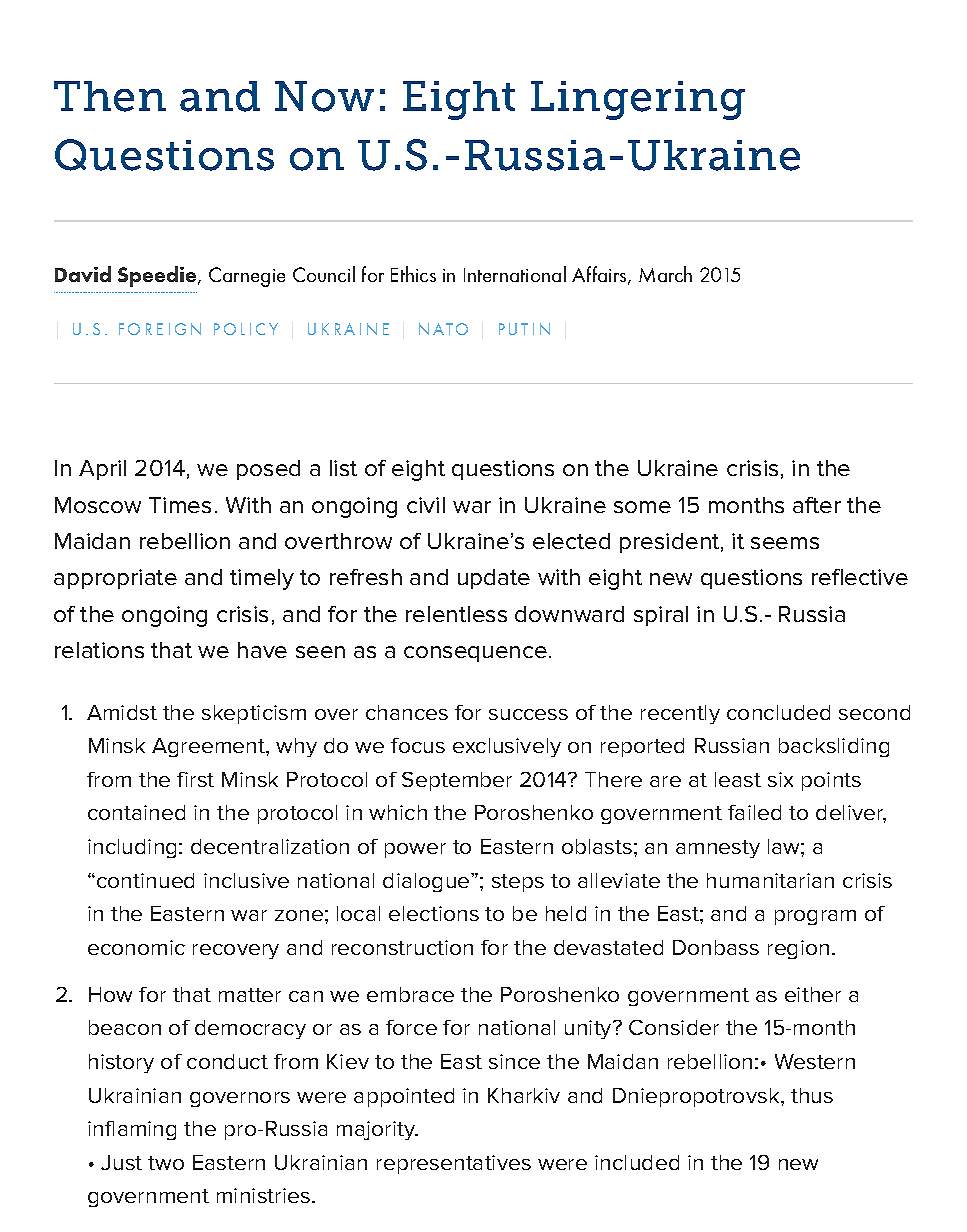 The width and height of the document is (967, 1232). Describe the element at coordinates (812, 1095) in the document. I see `thus` at that location.
